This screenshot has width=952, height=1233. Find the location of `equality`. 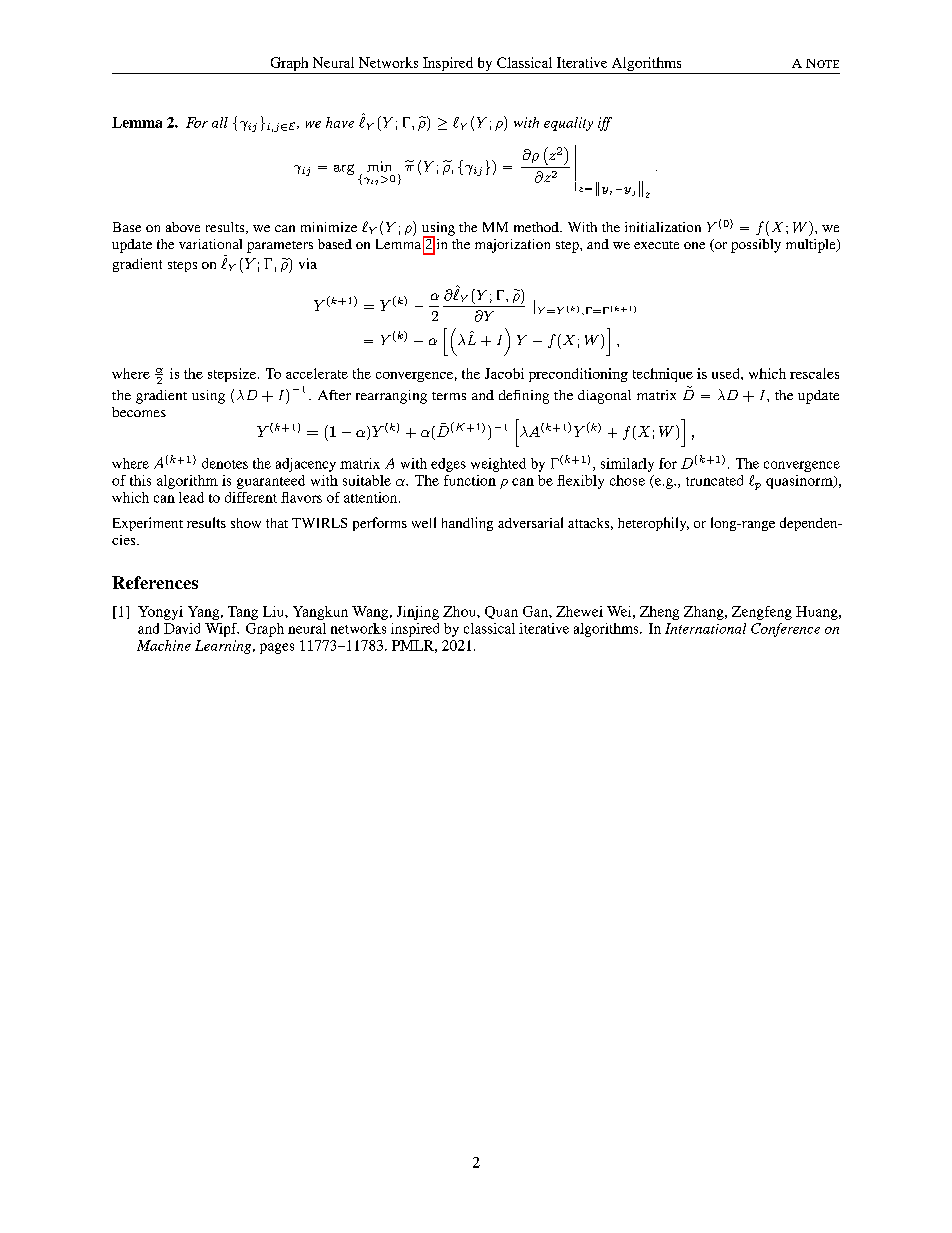

equality is located at coordinates (568, 124).
